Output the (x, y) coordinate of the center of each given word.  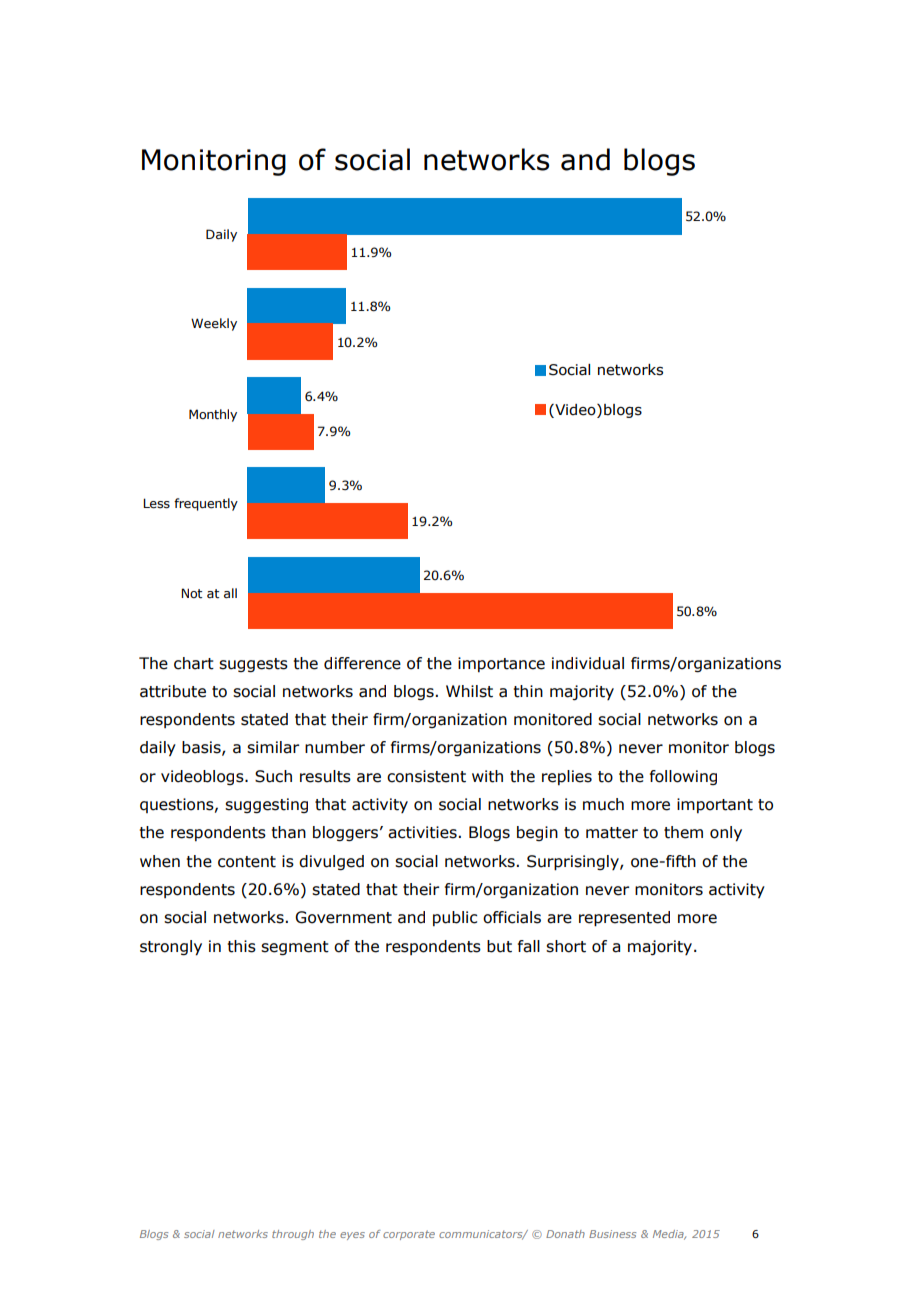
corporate (409, 1235)
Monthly (213, 415)
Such (273, 776)
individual (588, 663)
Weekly (214, 324)
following (683, 777)
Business (612, 1234)
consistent (426, 776)
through (293, 1235)
